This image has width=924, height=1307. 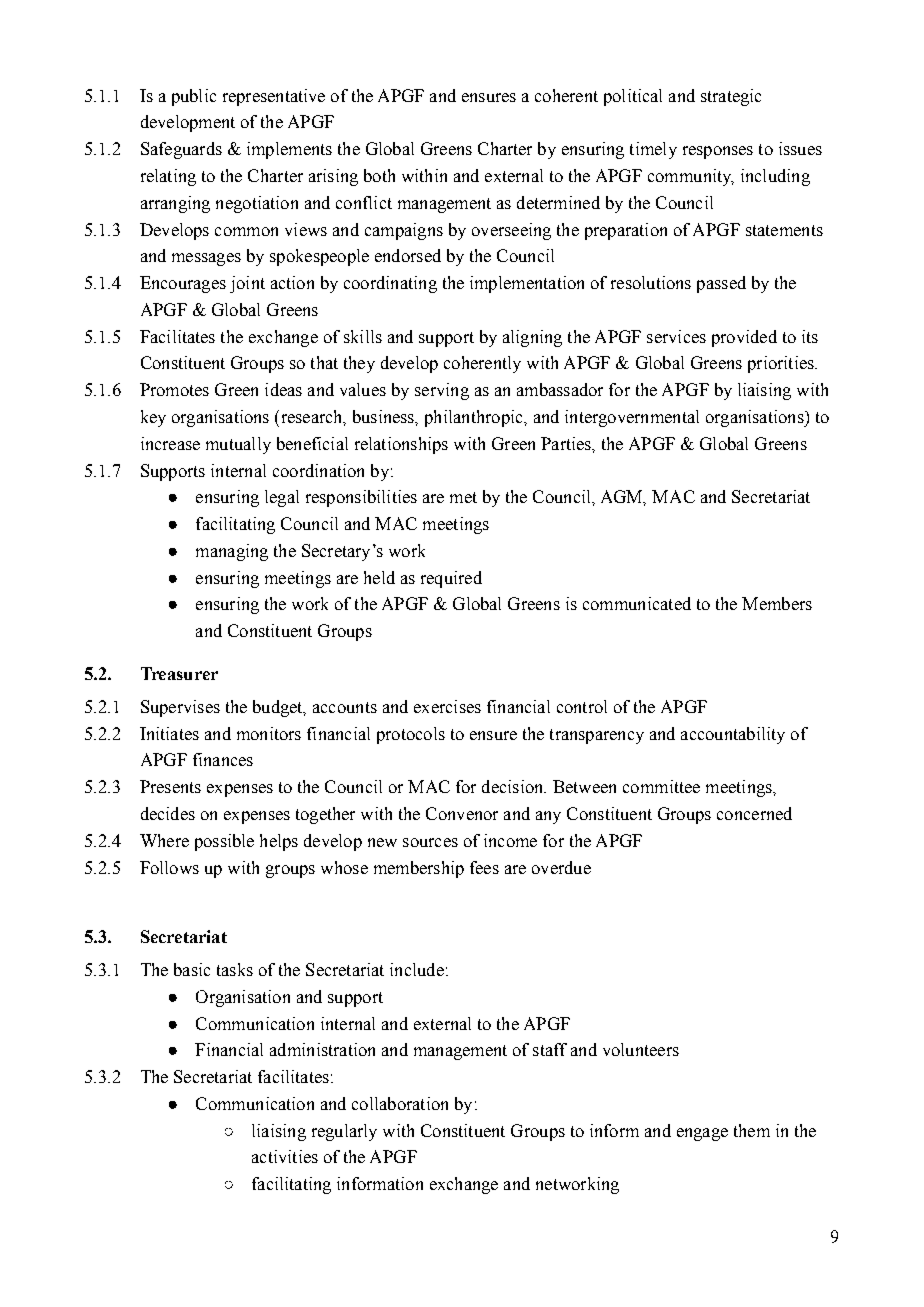 What do you see at coordinates (718, 152) in the image?
I see `responses` at bounding box center [718, 152].
